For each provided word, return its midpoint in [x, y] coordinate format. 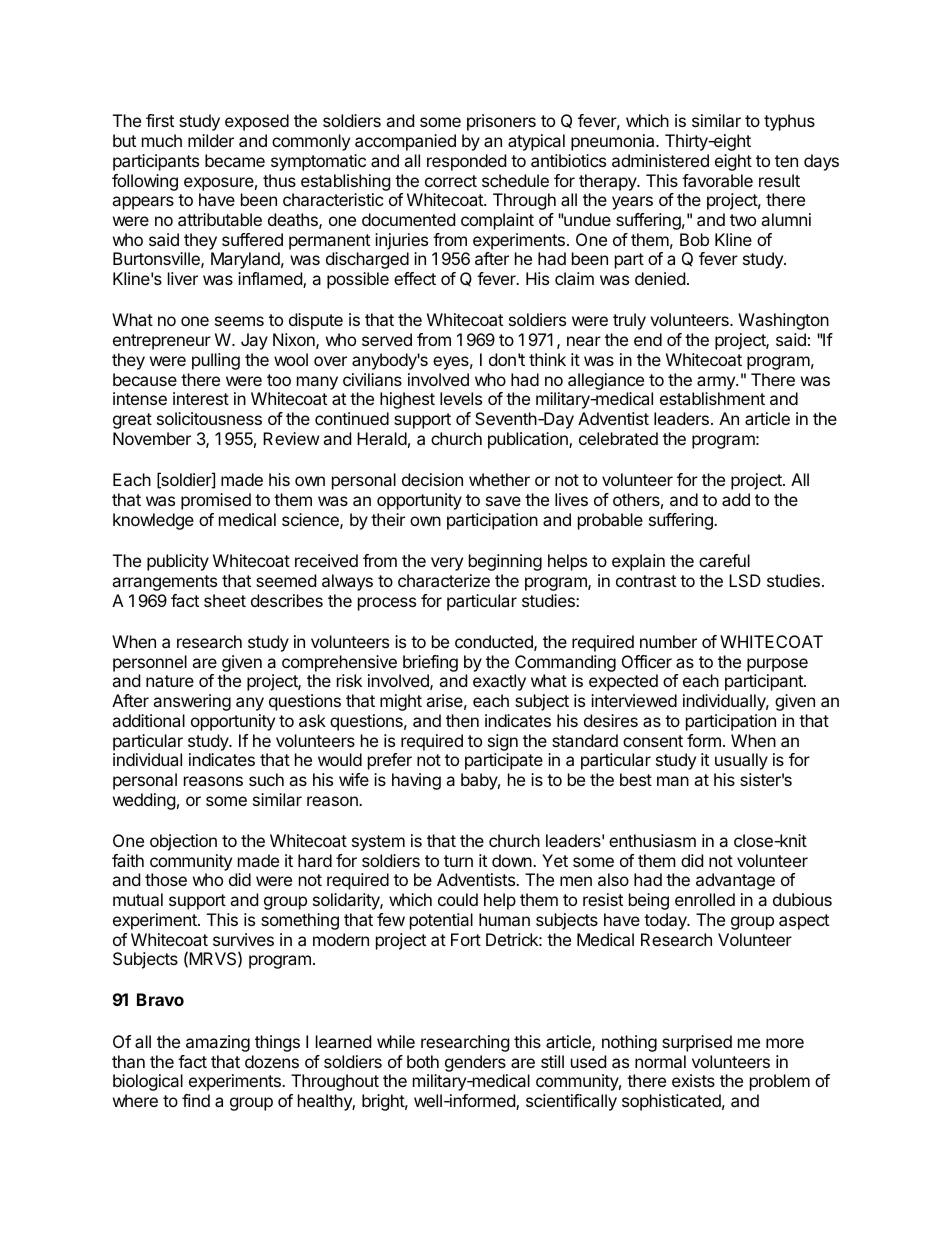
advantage [735, 881]
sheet [225, 600]
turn [458, 861]
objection [183, 842]
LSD [745, 580]
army [717, 383]
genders [476, 1065]
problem [780, 1082]
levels [461, 398]
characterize [444, 580]
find [196, 1100]
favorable [717, 180]
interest [201, 398]
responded [466, 162]
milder [211, 140]
